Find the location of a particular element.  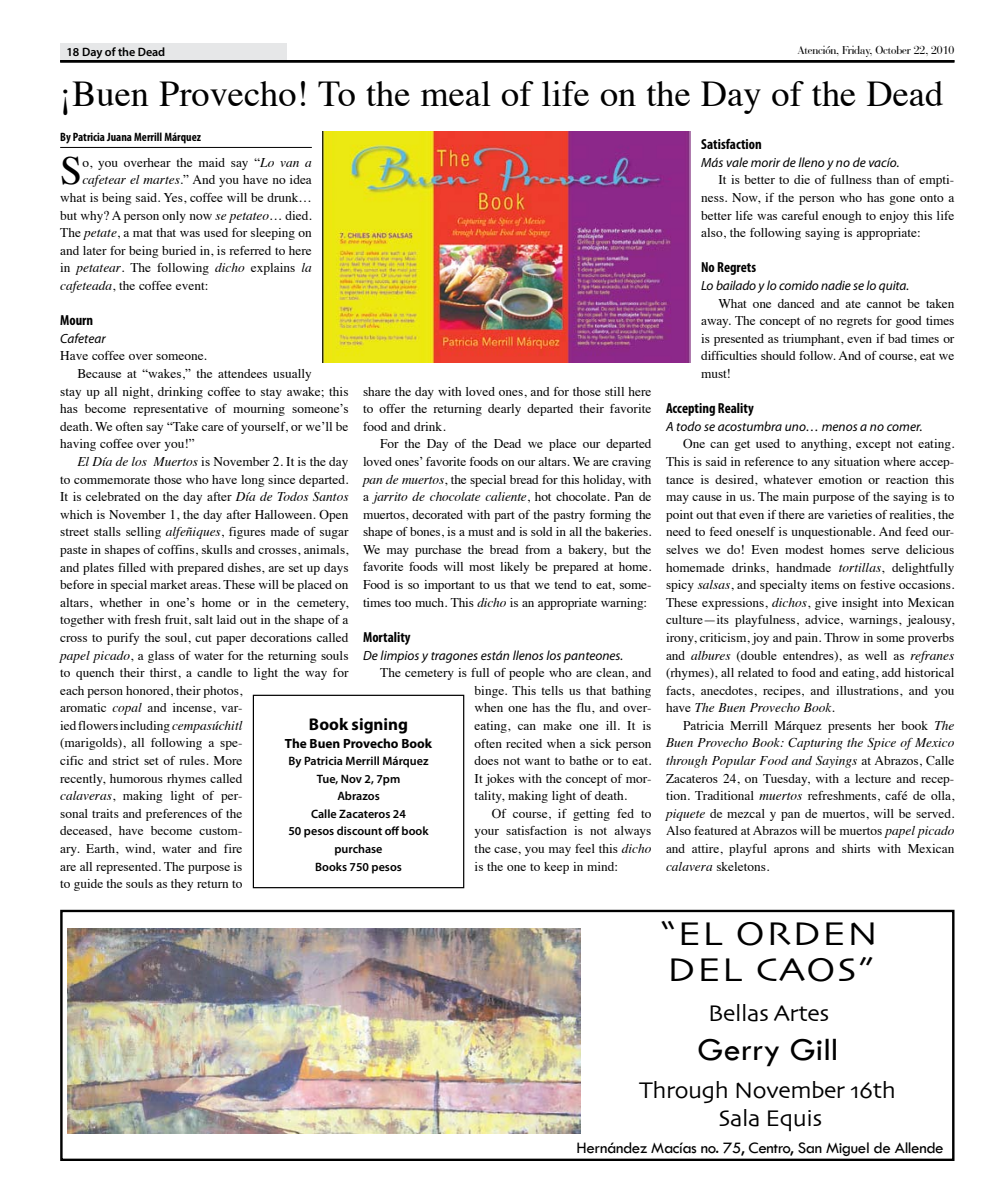

they is located at coordinates (182, 885).
